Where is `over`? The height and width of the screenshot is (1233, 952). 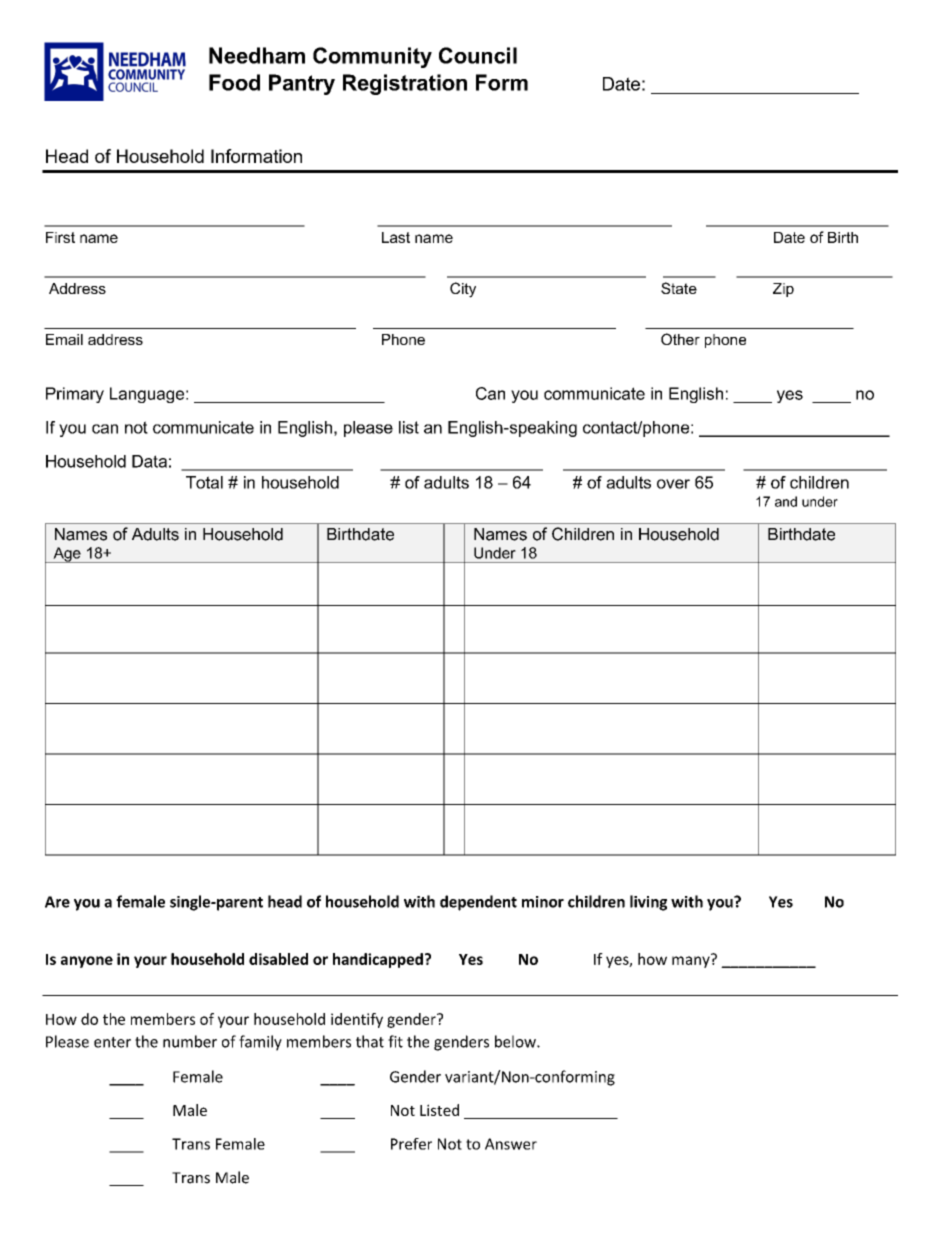
over is located at coordinates (673, 484).
